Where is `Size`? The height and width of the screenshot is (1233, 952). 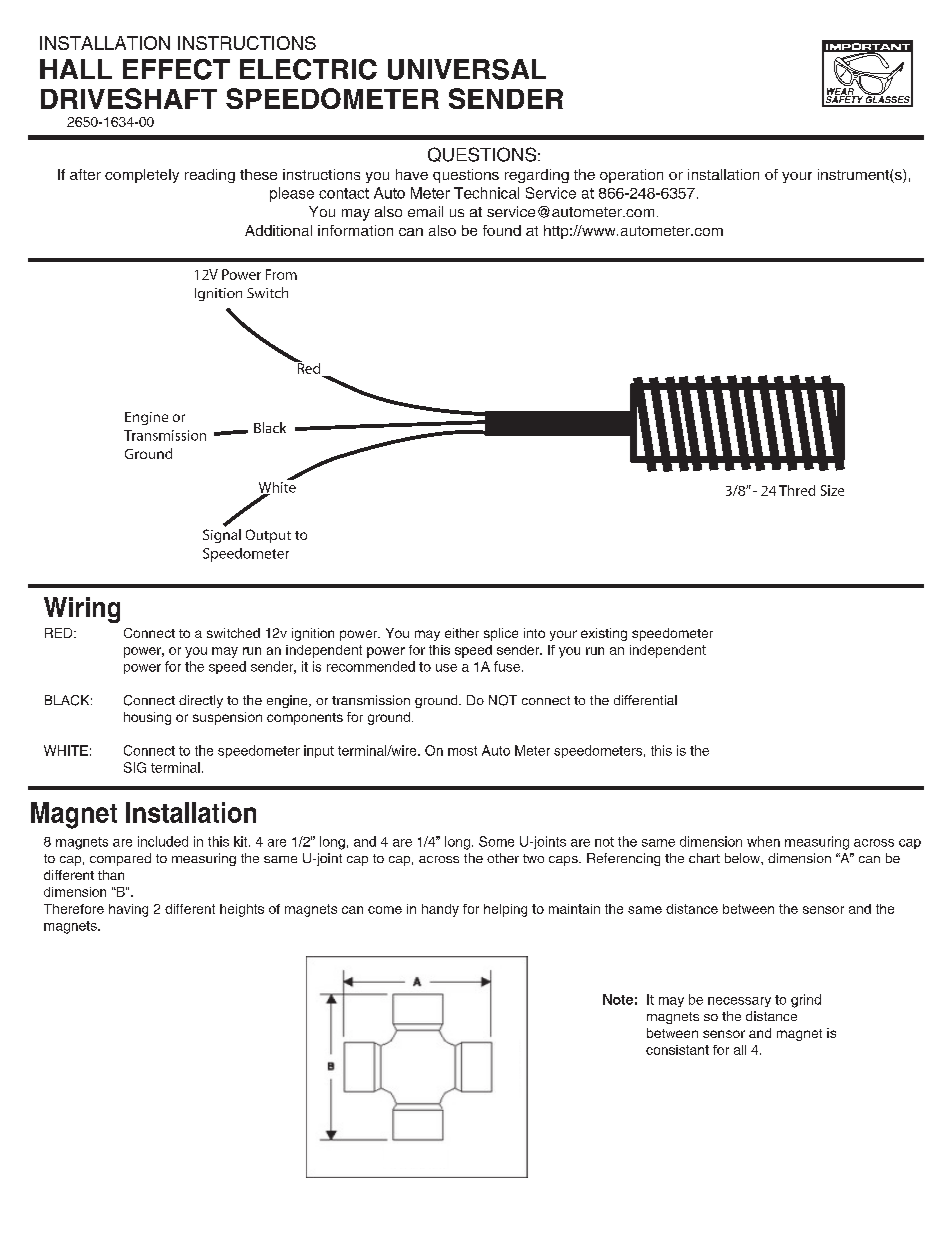 Size is located at coordinates (832, 490).
